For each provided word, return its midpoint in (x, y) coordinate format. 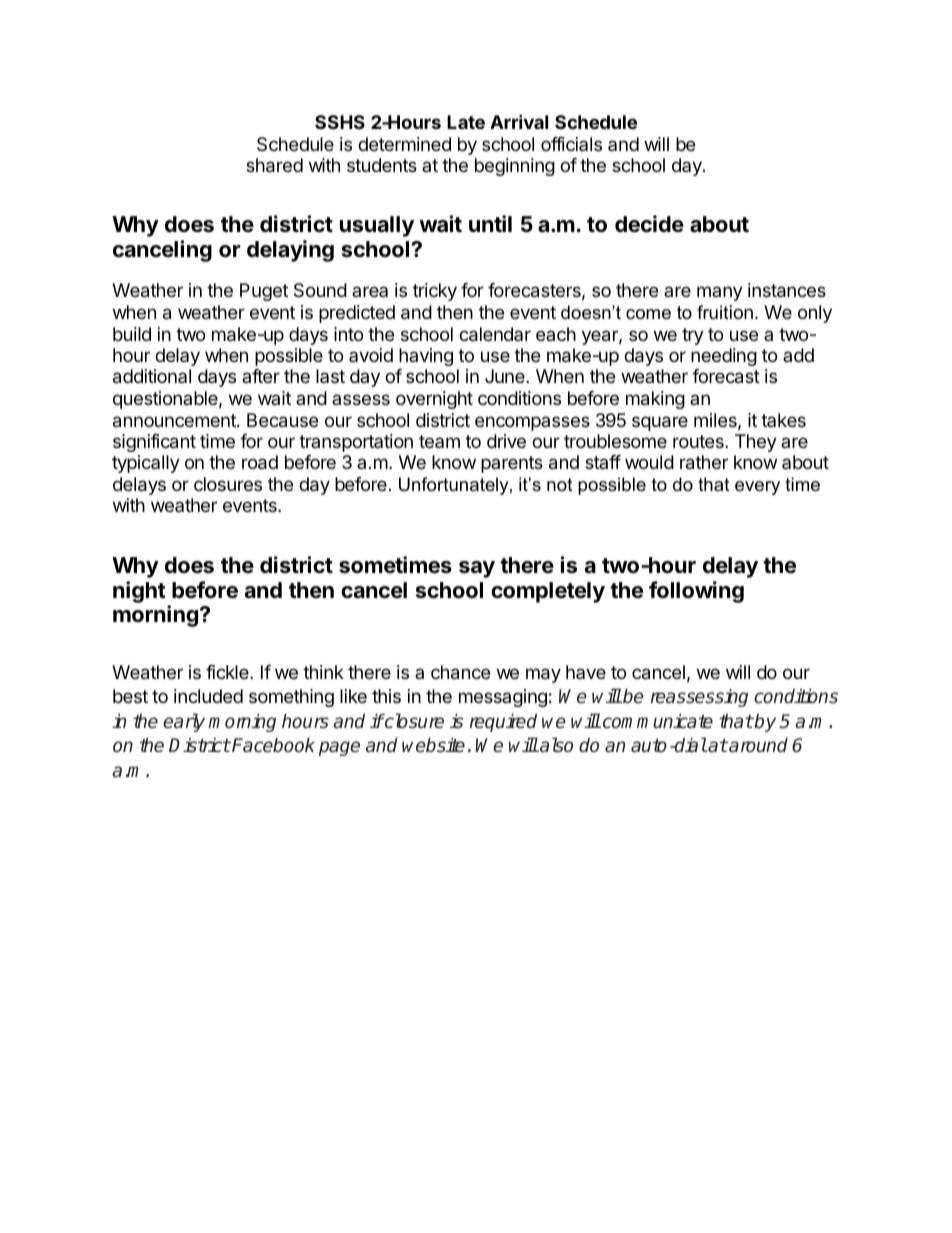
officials (571, 144)
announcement (175, 421)
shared (274, 165)
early (184, 722)
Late (466, 122)
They (756, 443)
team (439, 441)
